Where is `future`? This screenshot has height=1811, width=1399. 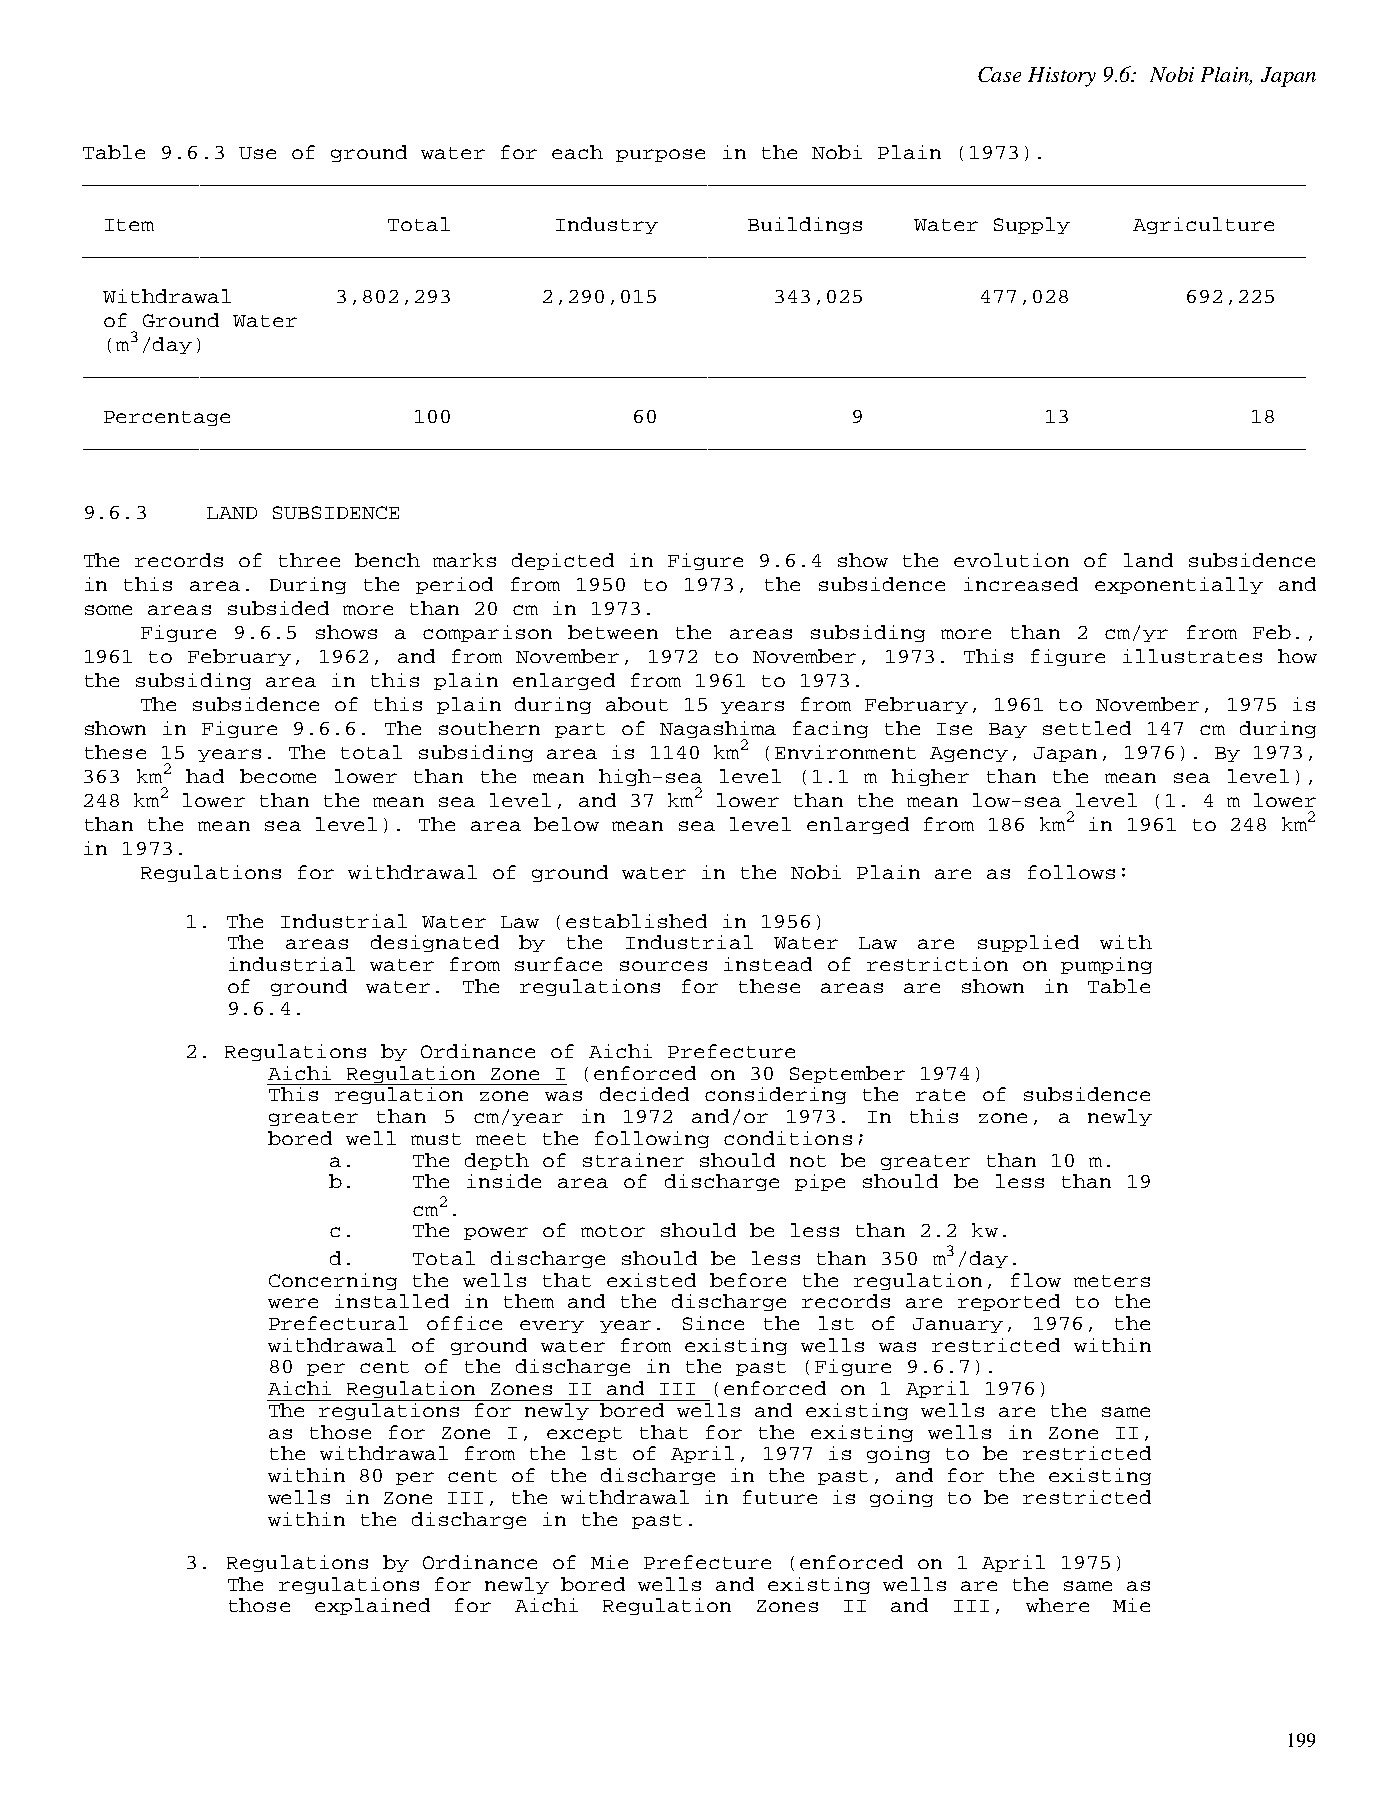
future is located at coordinates (780, 1497).
